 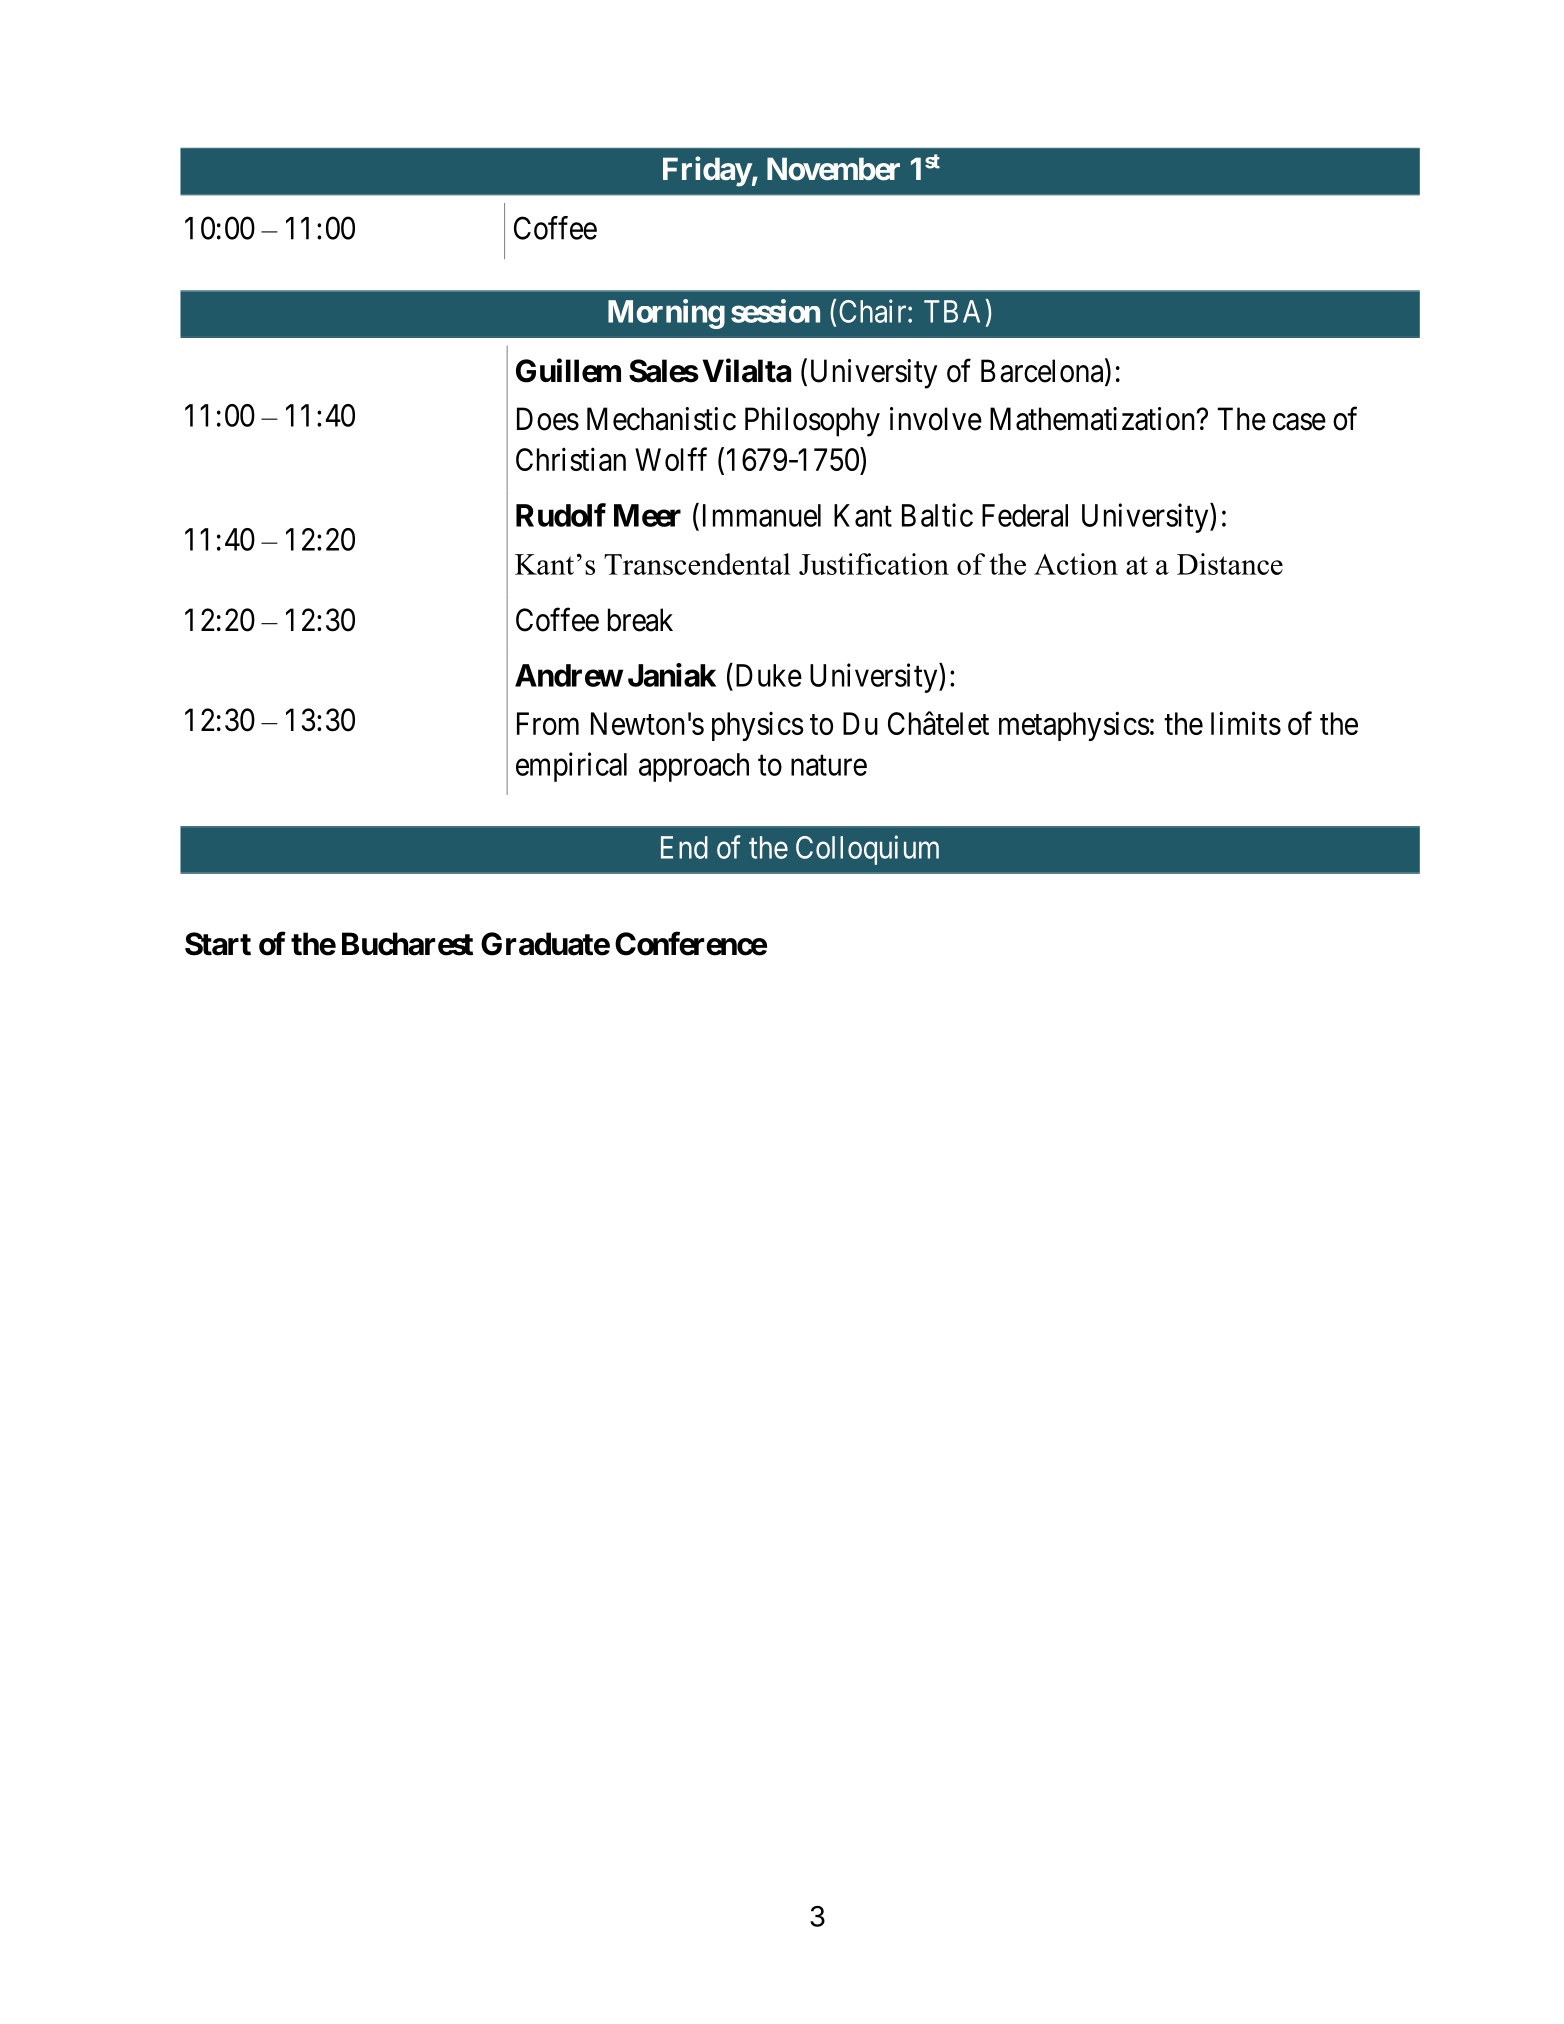 I want to click on Barcelona, so click(x=1043, y=372).
